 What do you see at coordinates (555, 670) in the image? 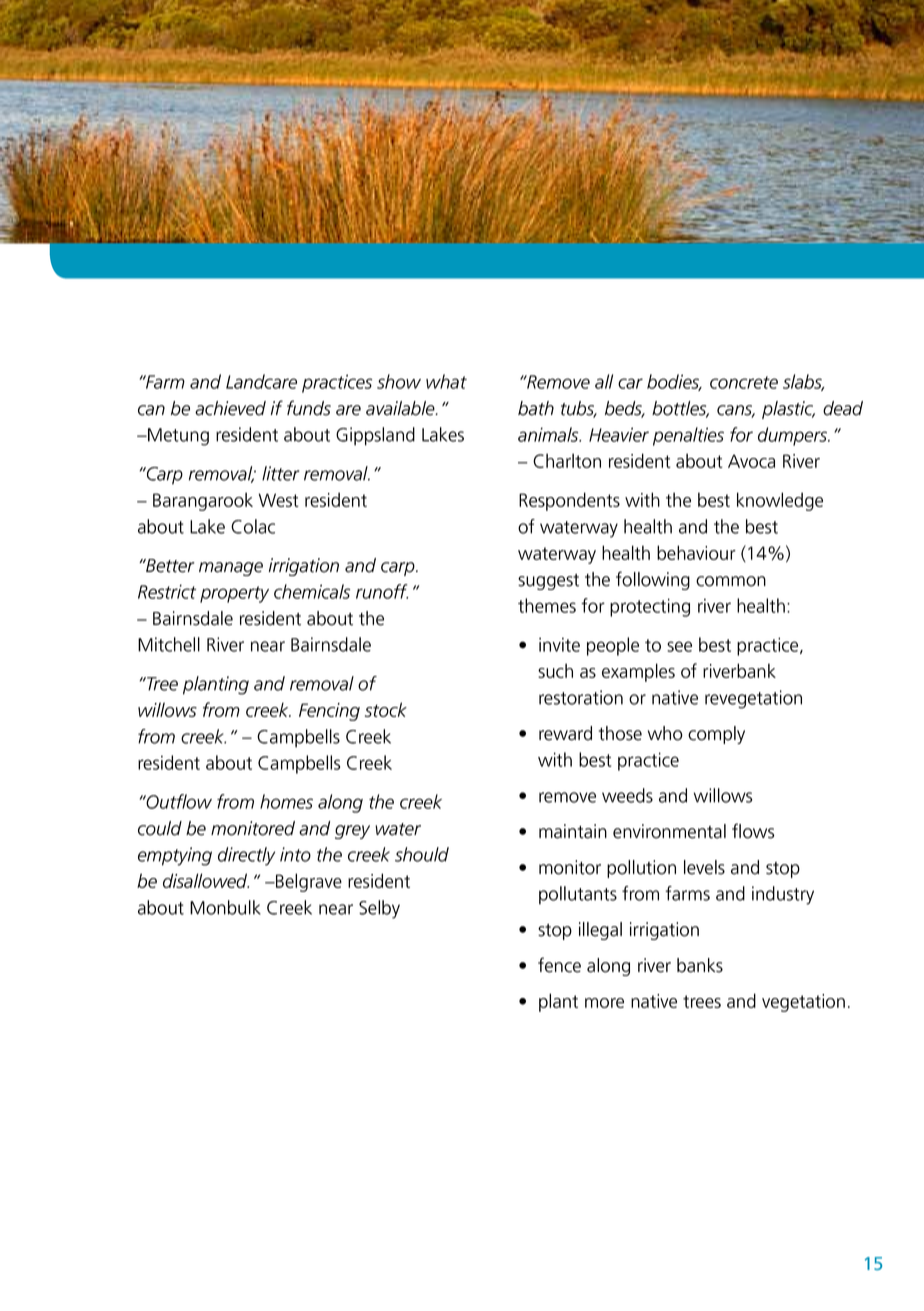
I see `such` at bounding box center [555, 670].
